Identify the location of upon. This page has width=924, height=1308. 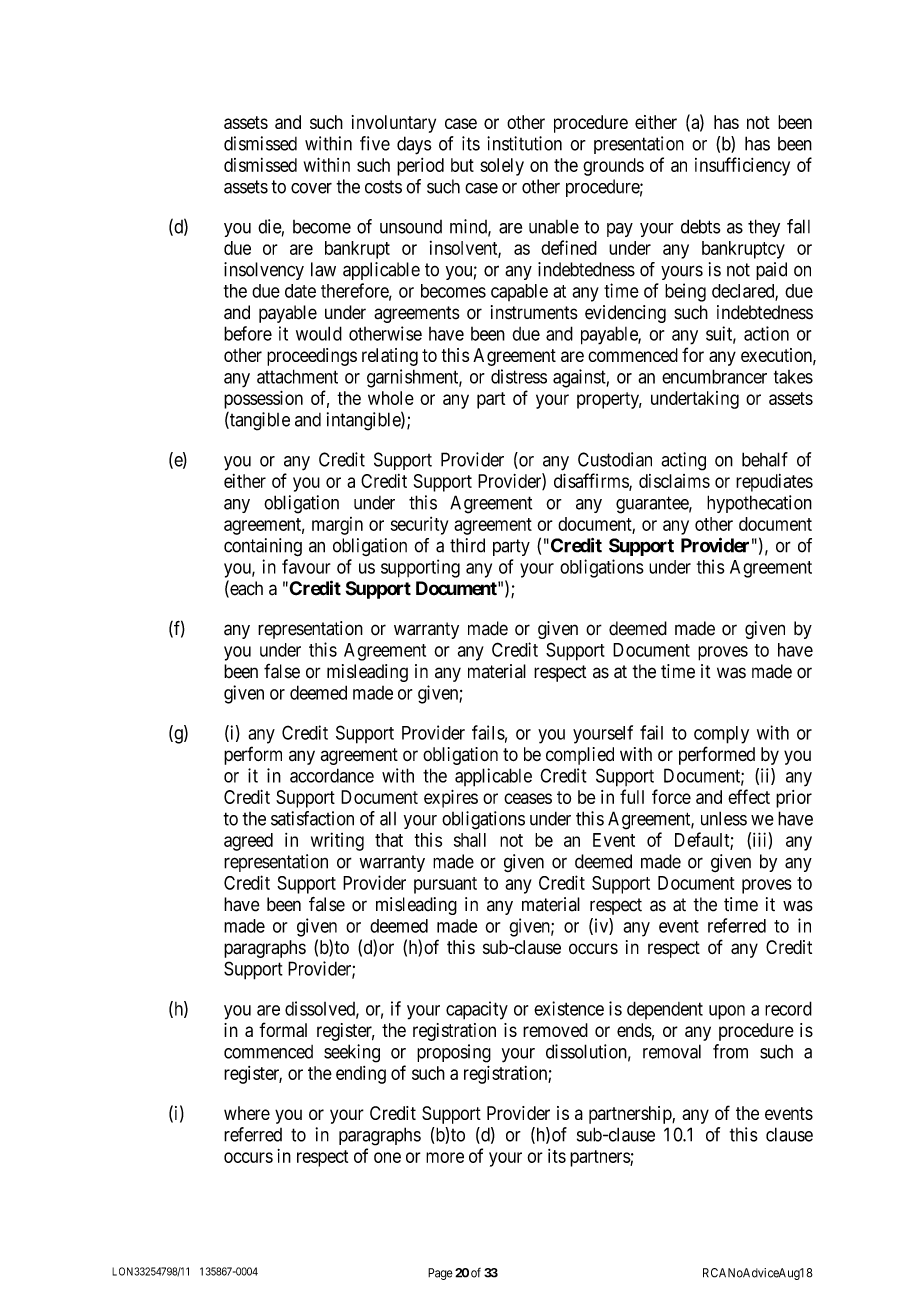
(727, 1012).
